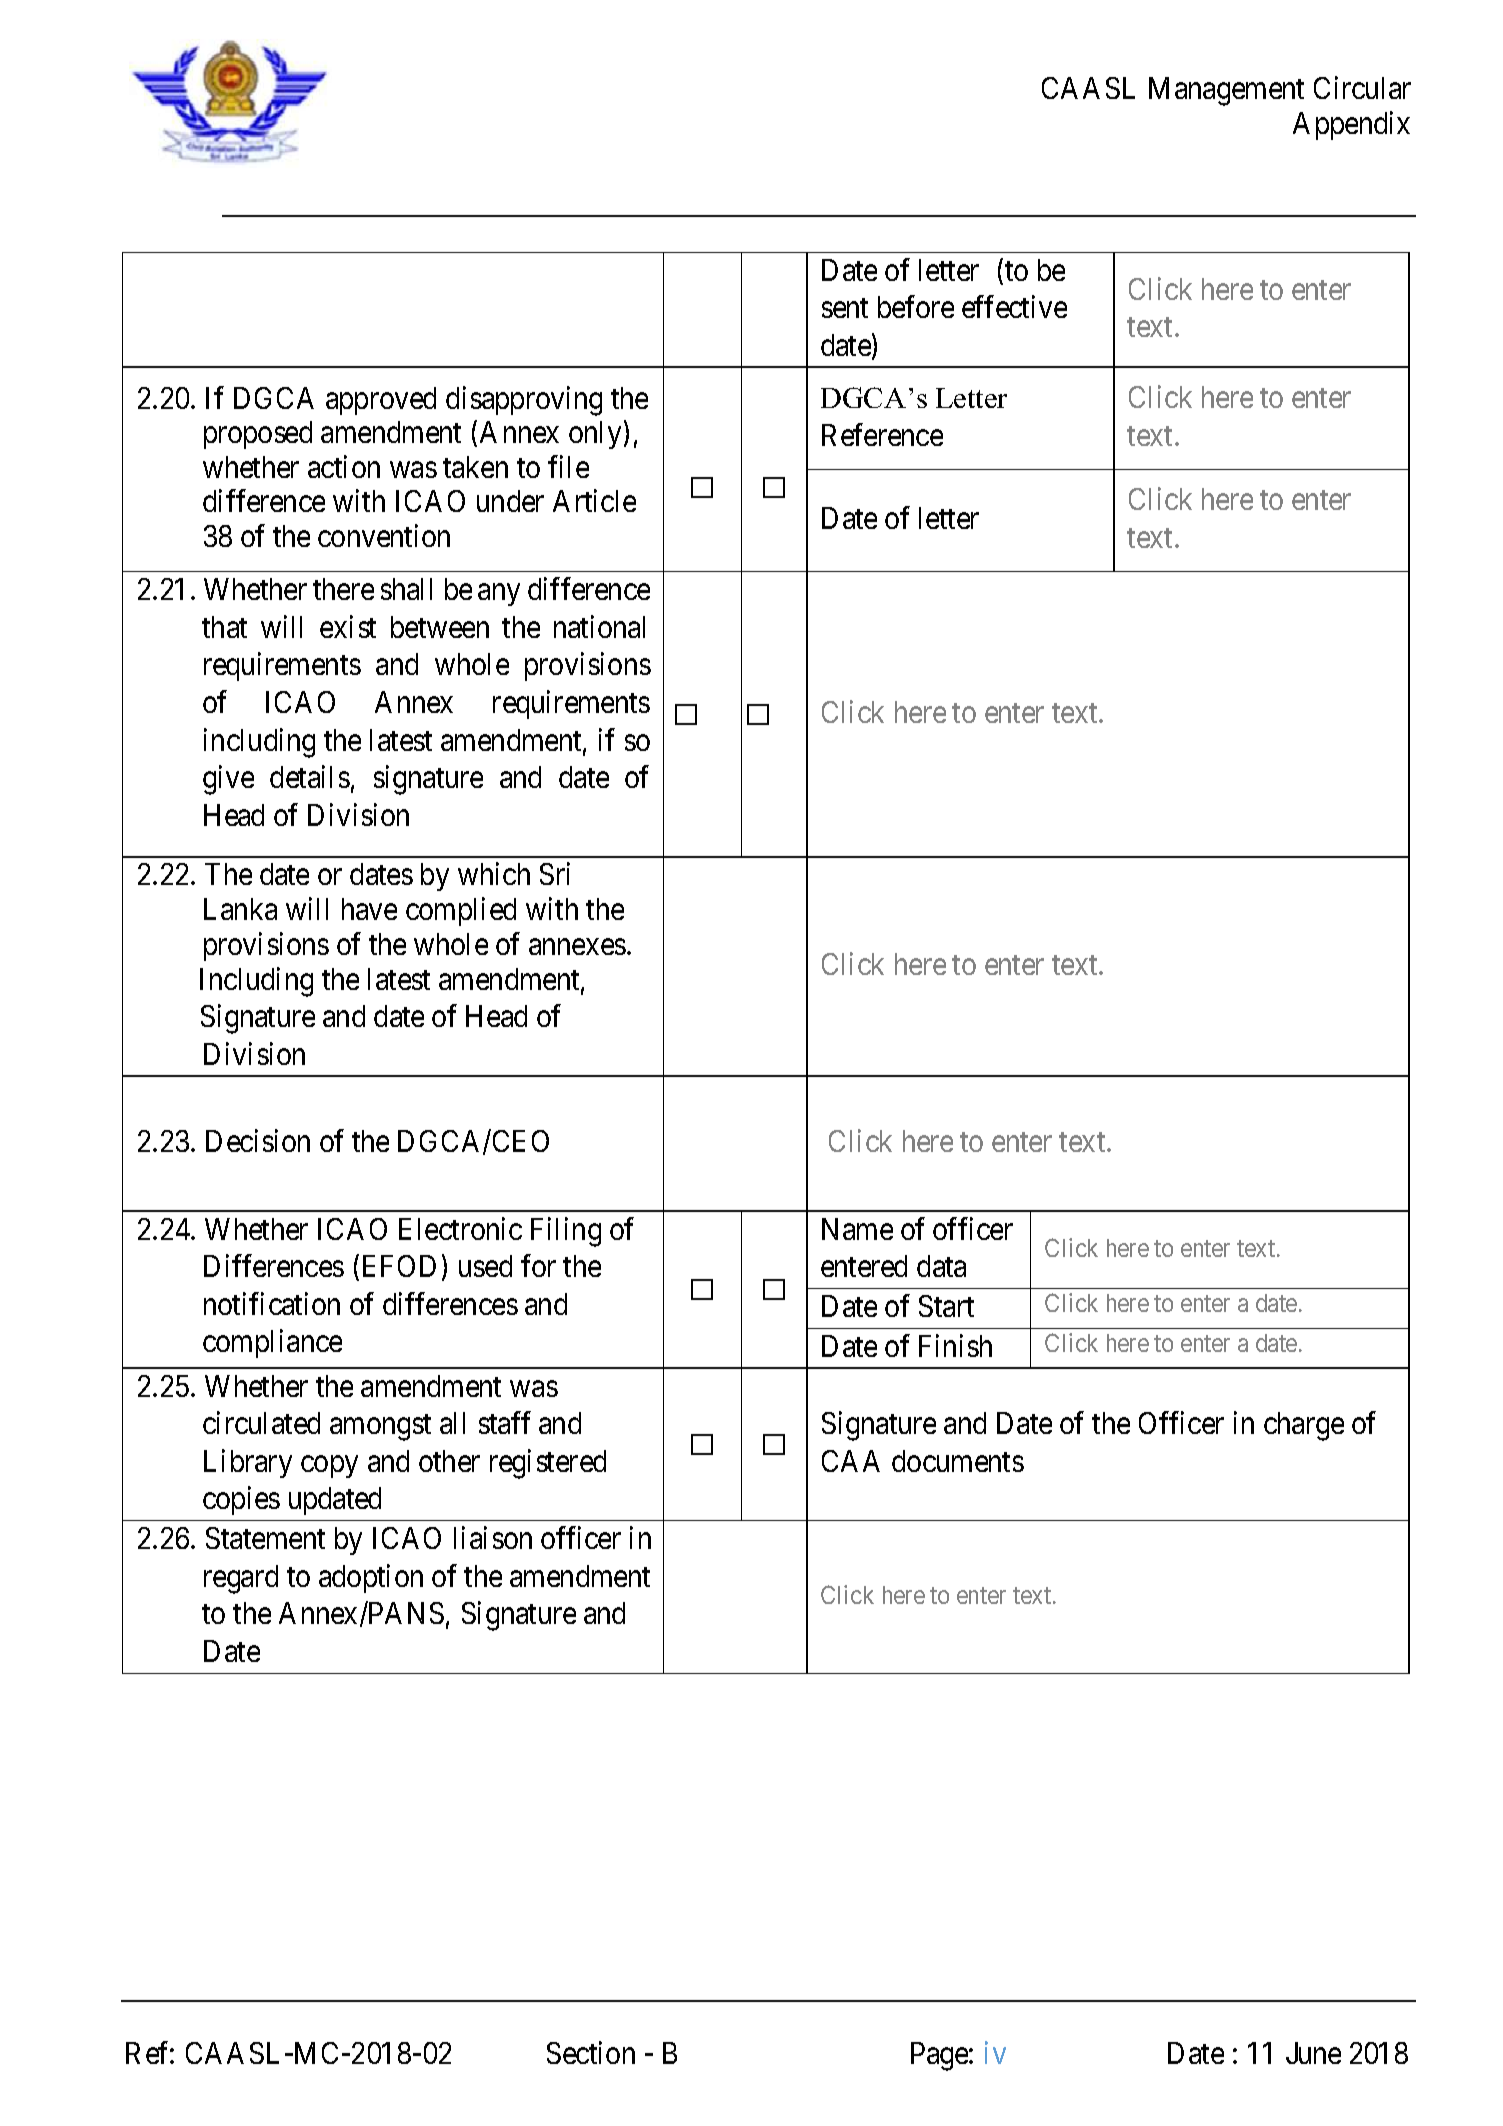  I want to click on charge, so click(1304, 1426).
